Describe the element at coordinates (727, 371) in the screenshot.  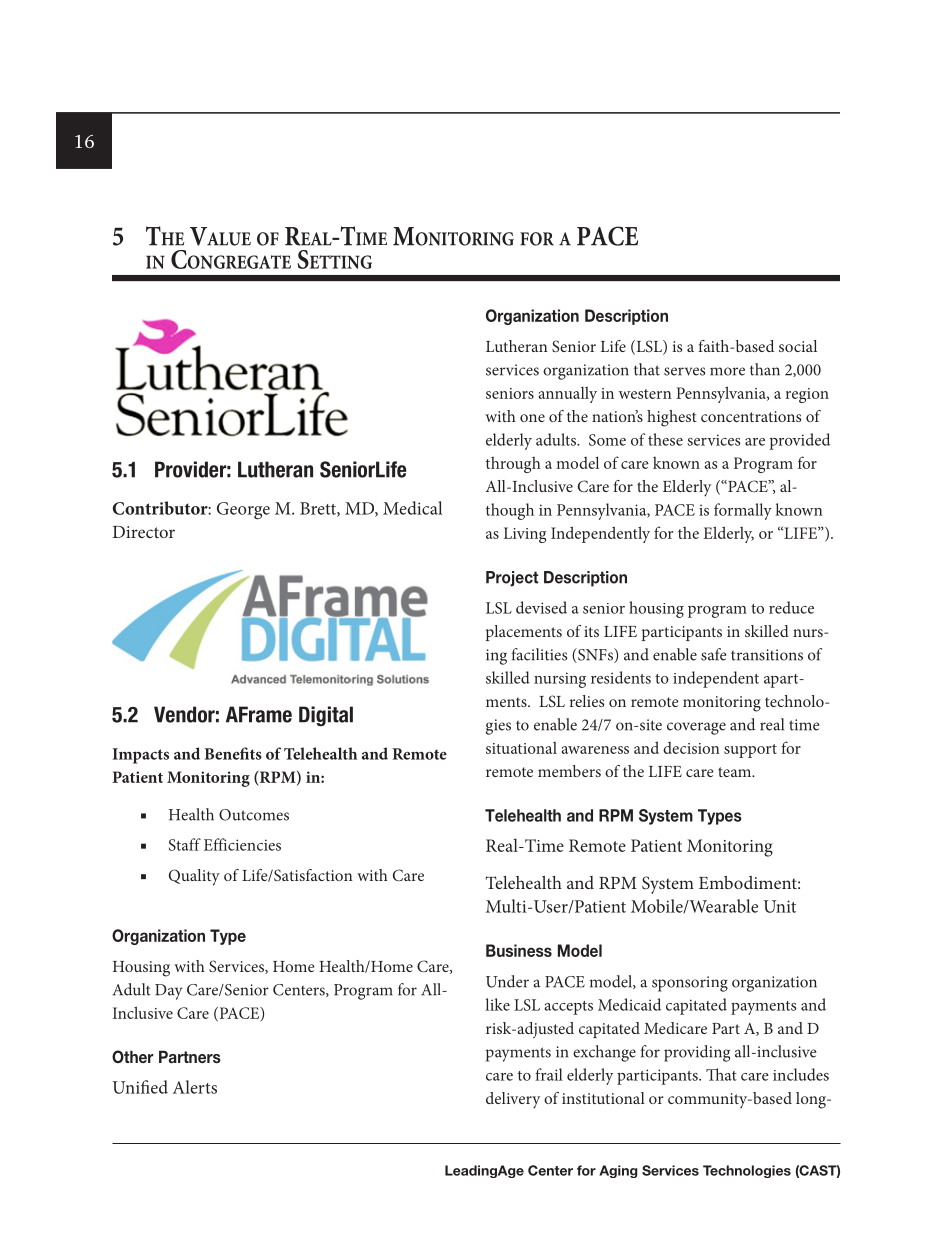
I see `more` at that location.
